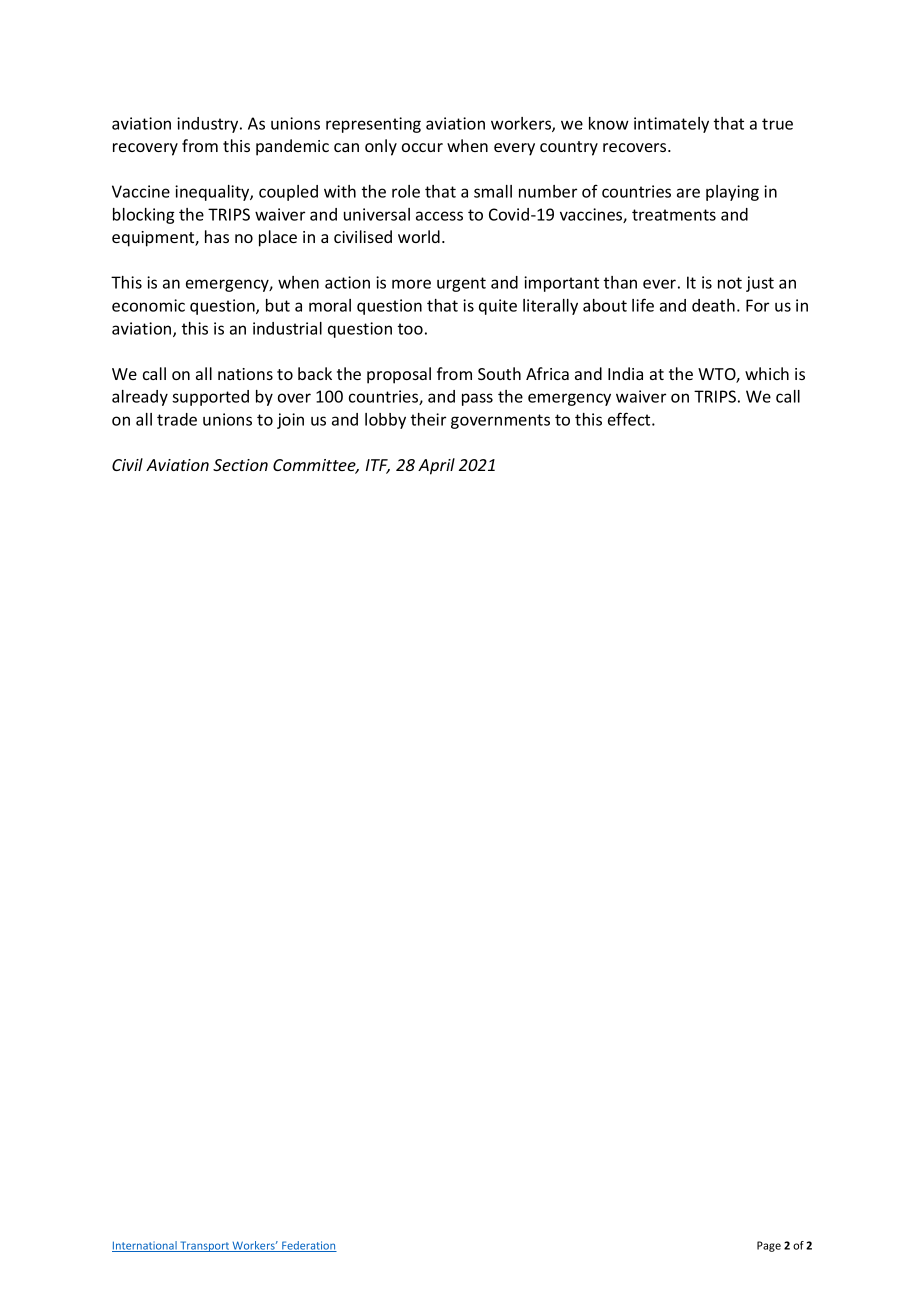 Image resolution: width=924 pixels, height=1309 pixels. What do you see at coordinates (428, 419) in the document?
I see `their` at bounding box center [428, 419].
